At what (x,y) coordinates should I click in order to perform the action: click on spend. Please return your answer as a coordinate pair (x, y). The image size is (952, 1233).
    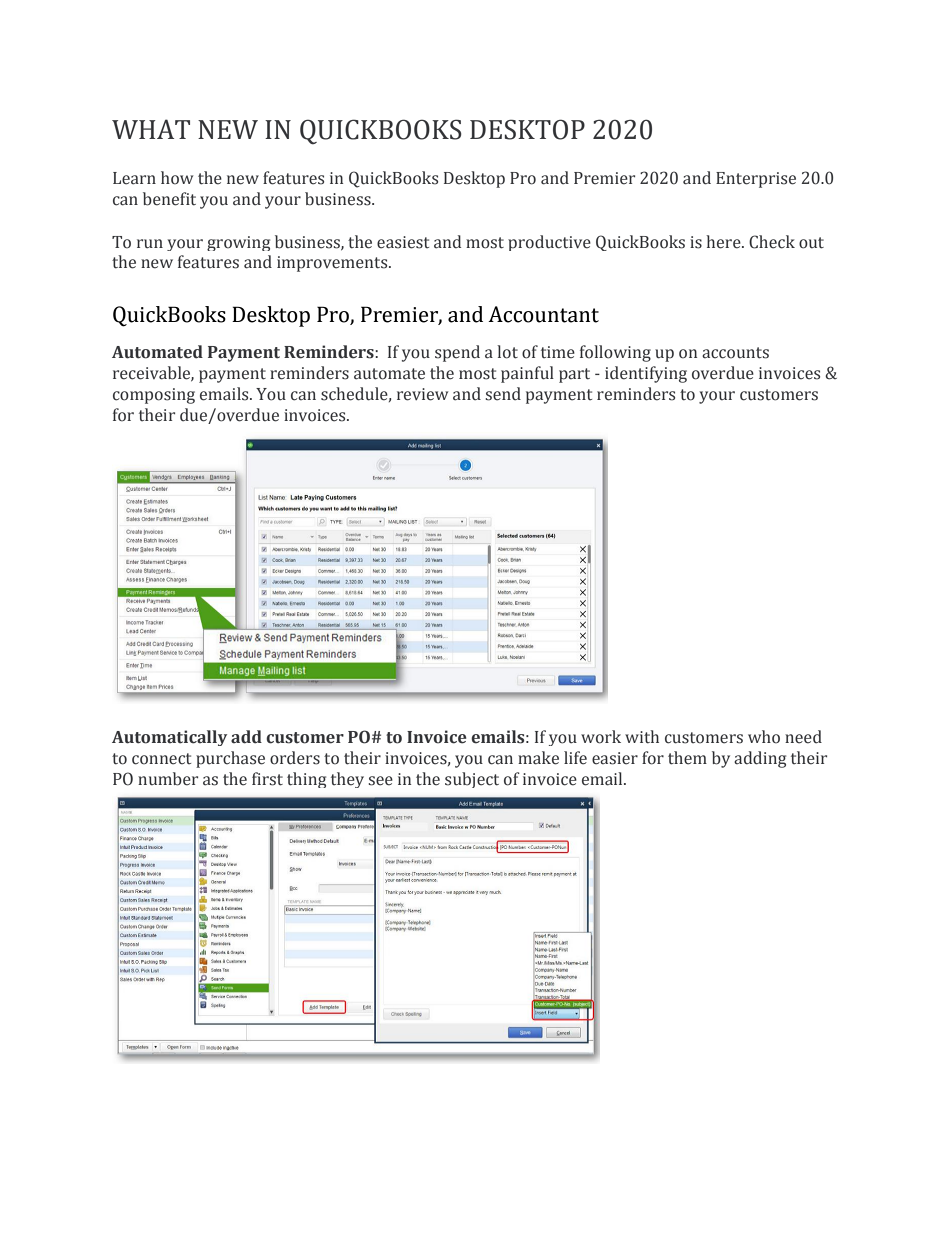
    Looking at the image, I should click on (457, 353).
